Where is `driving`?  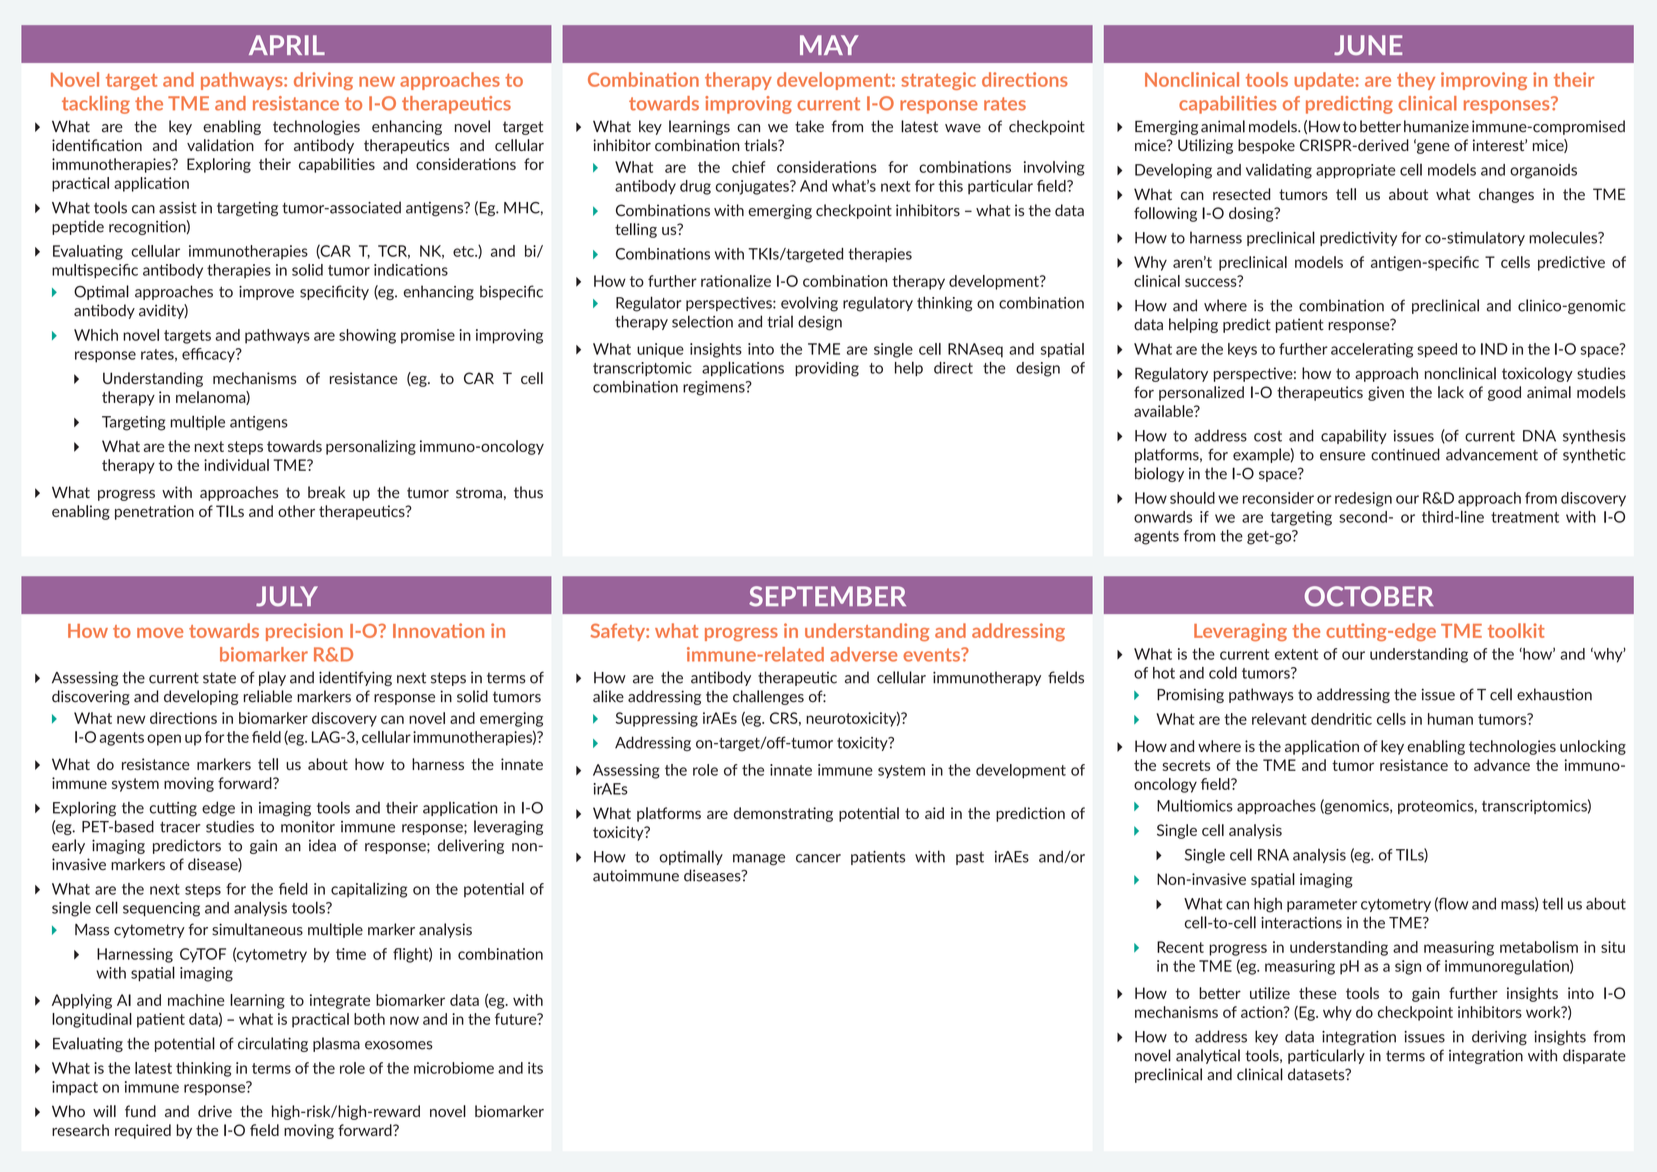 driving is located at coordinates (323, 81).
